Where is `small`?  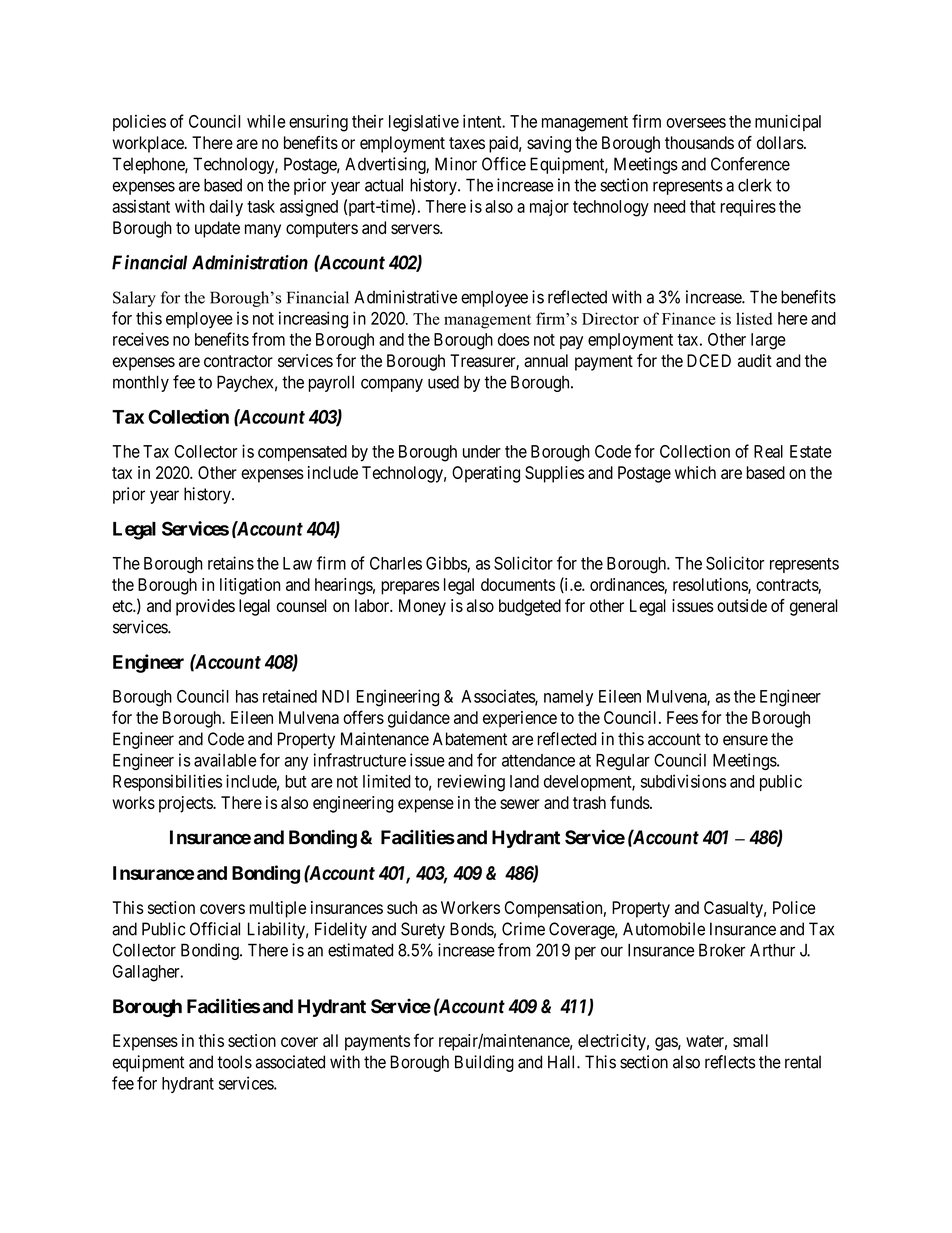
small is located at coordinates (750, 1040).
